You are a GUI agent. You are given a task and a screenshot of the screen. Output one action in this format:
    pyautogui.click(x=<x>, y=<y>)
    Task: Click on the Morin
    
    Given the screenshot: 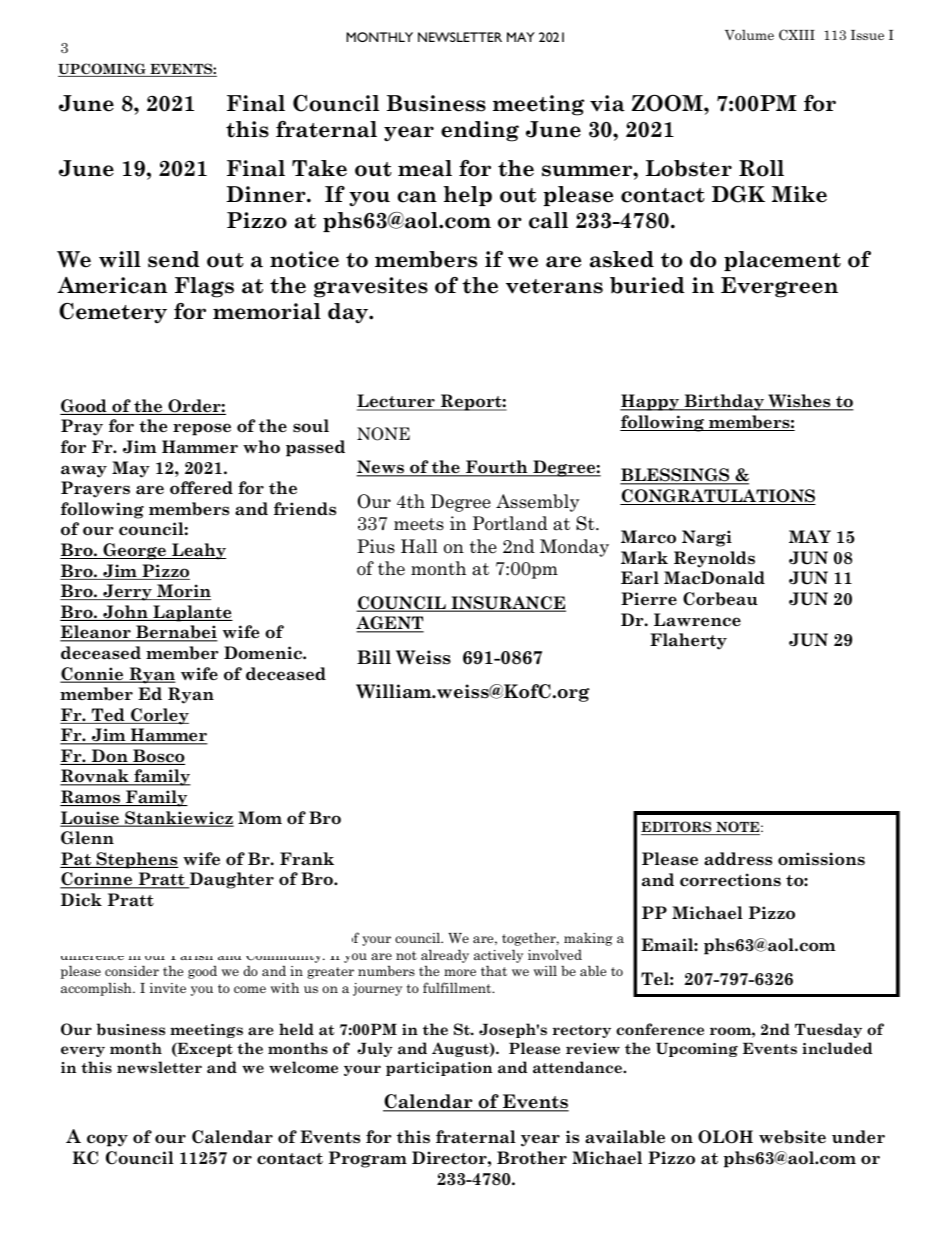 What is the action you would take?
    pyautogui.click(x=183, y=592)
